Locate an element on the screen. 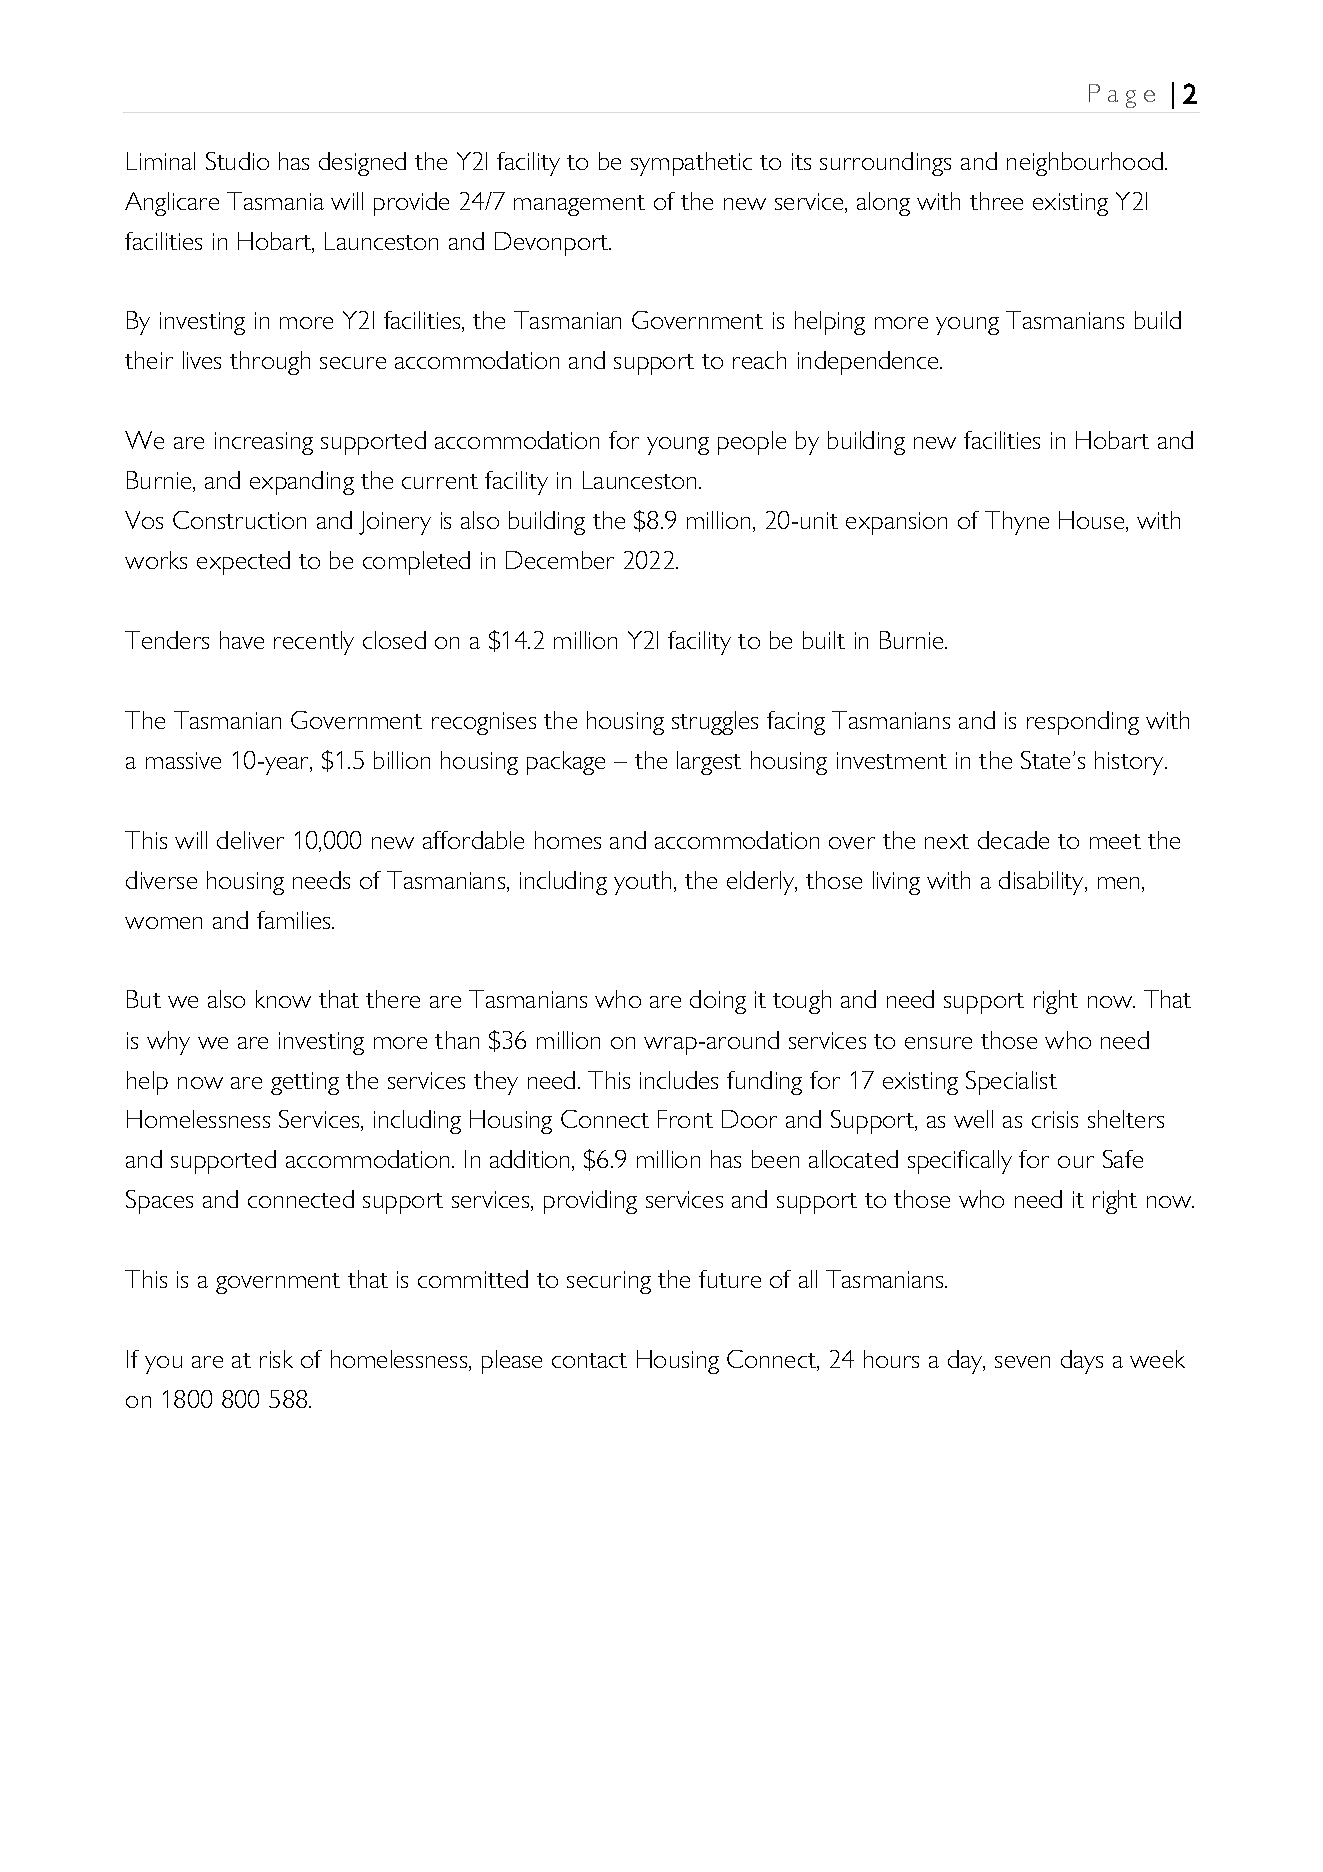 The width and height of the screenshot is (1323, 1872). House is located at coordinates (1093, 521).
